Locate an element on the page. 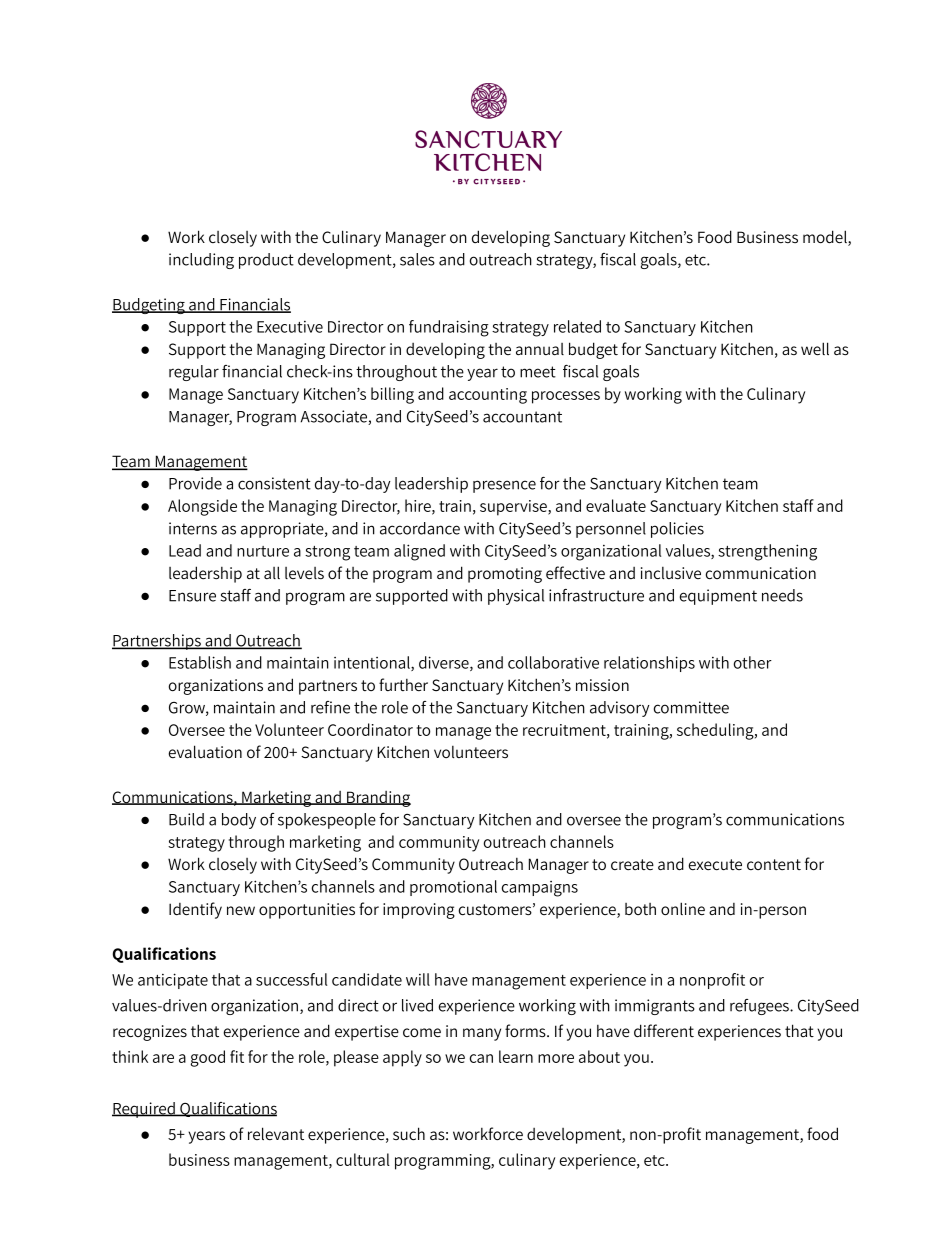  promotional is located at coordinates (453, 888).
